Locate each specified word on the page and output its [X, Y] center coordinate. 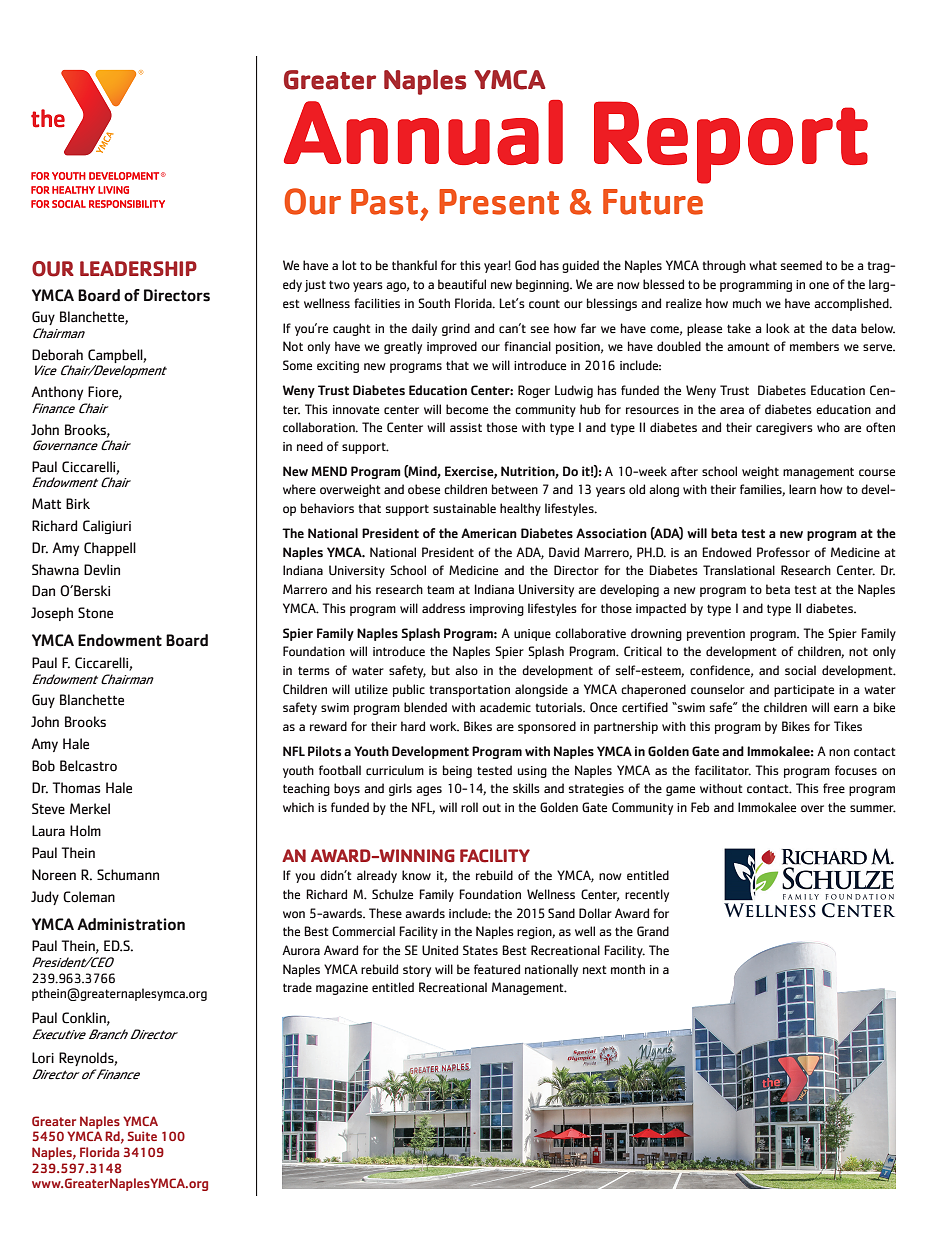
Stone [95, 613]
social [800, 670]
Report [731, 142]
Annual [423, 132]
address [443, 608]
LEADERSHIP [138, 268]
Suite [142, 1136]
